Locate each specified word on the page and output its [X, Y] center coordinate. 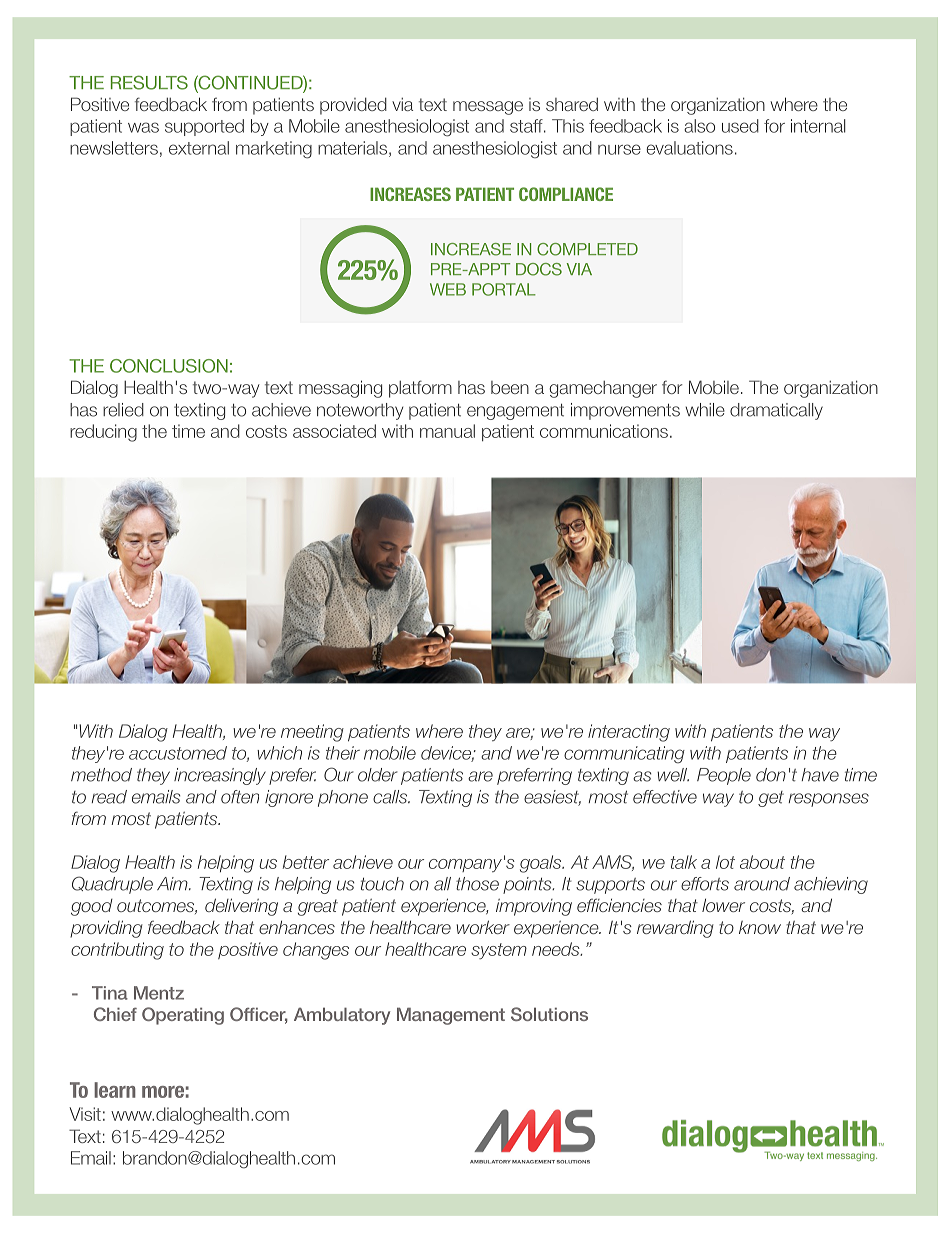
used [740, 126]
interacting [629, 733]
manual [447, 431]
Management [451, 1016]
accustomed [178, 753]
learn [115, 1090]
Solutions [549, 1014]
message [488, 108]
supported [204, 127]
